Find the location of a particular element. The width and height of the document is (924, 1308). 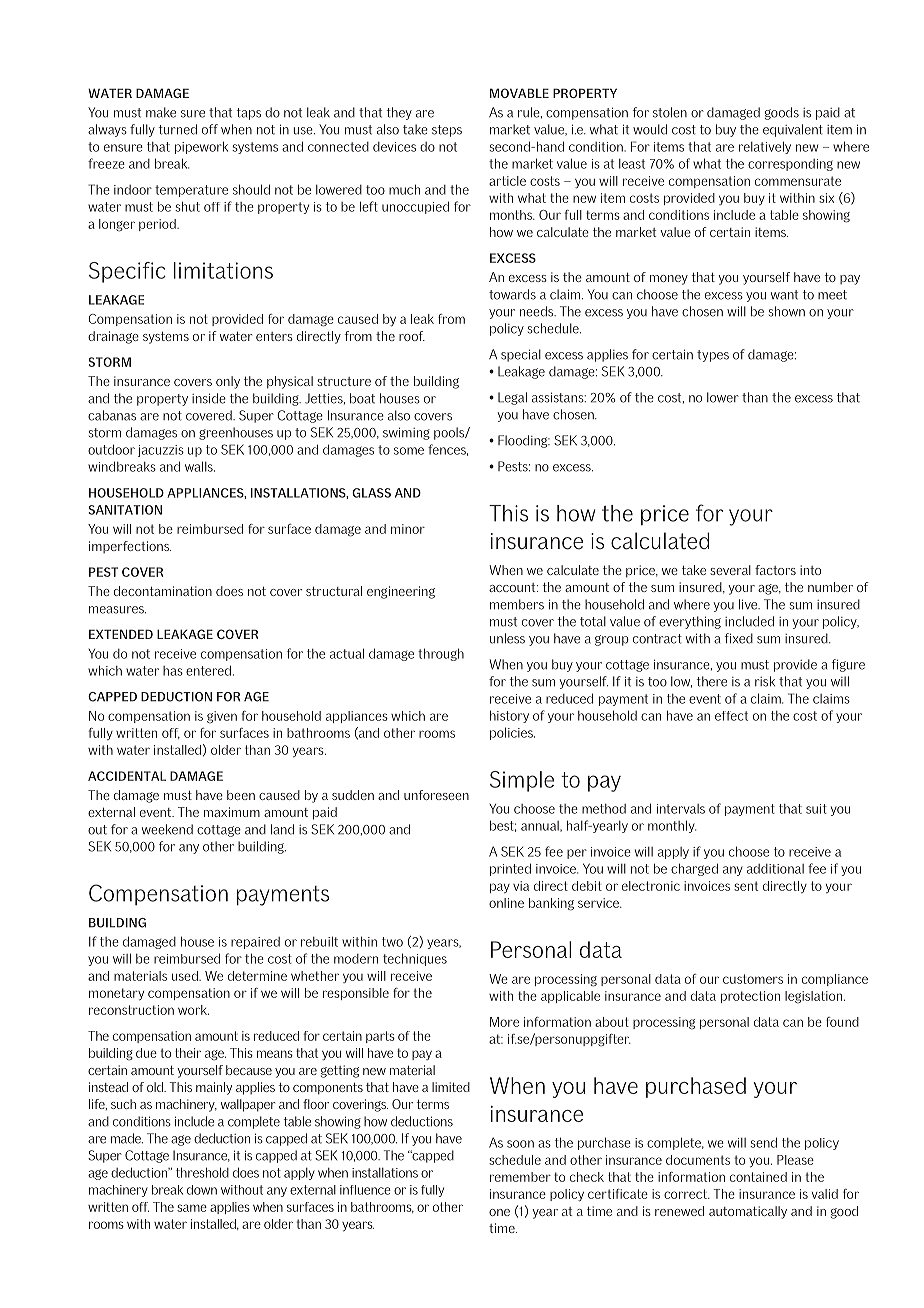

entered is located at coordinates (208, 670).
